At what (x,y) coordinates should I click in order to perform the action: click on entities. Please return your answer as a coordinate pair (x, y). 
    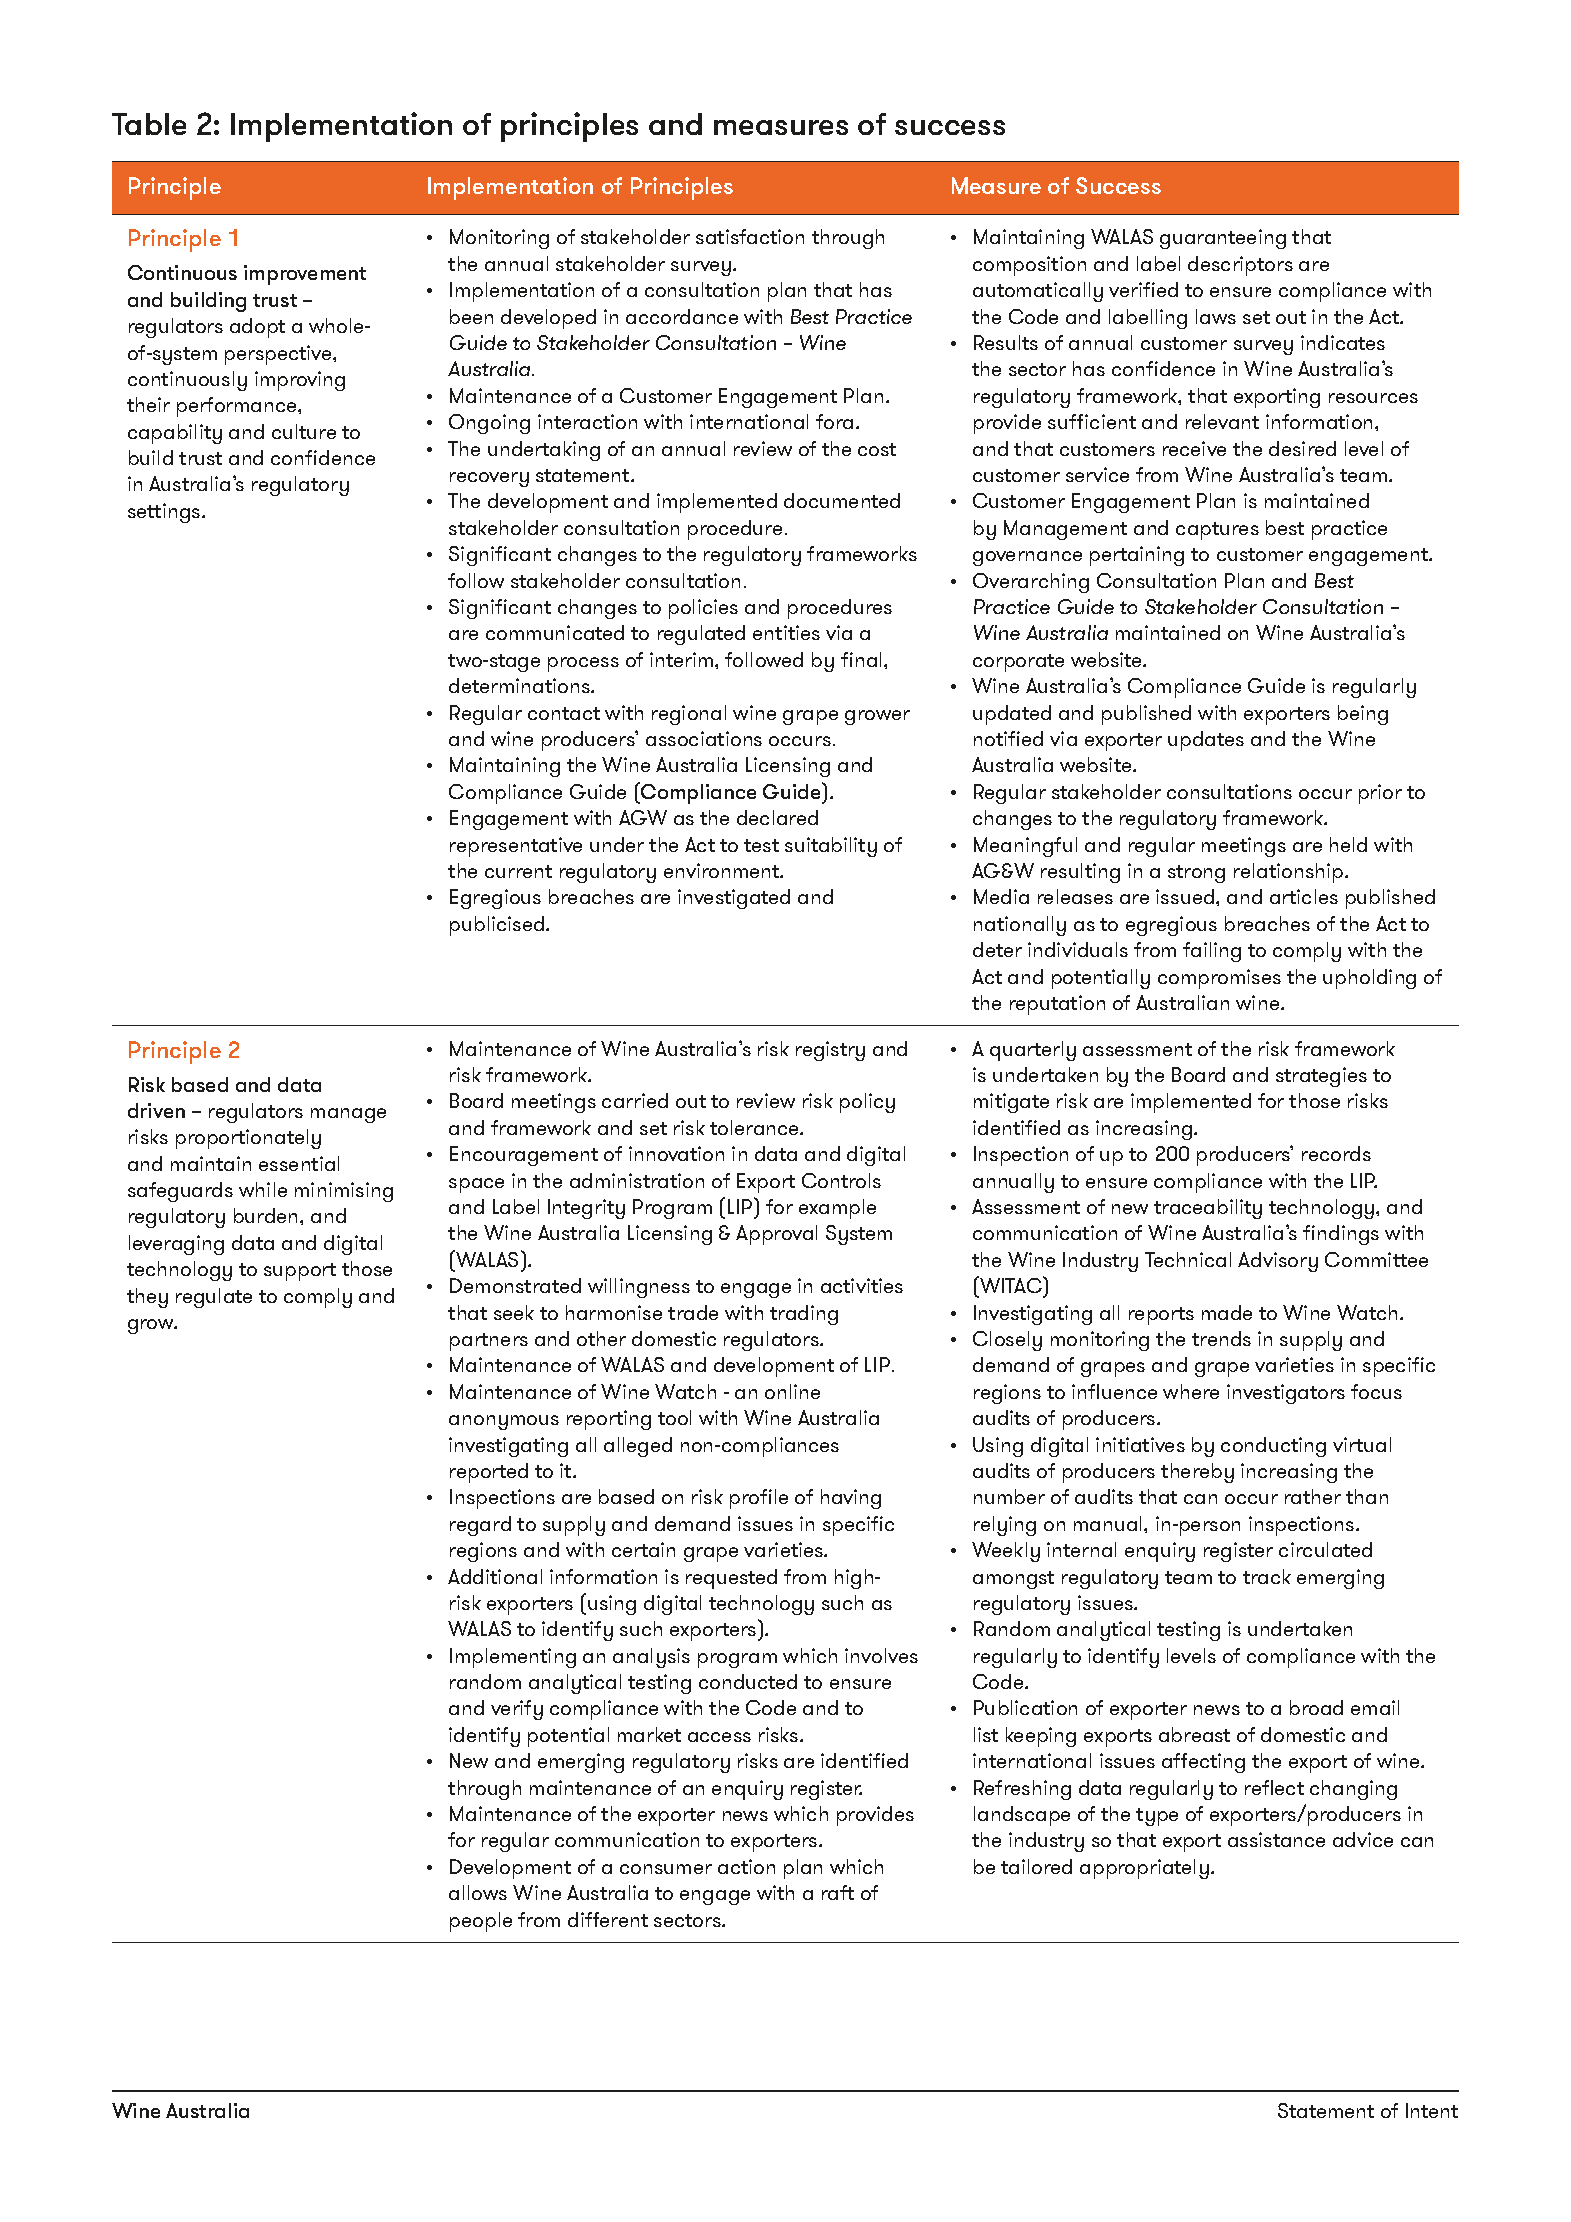
    Looking at the image, I should click on (786, 632).
